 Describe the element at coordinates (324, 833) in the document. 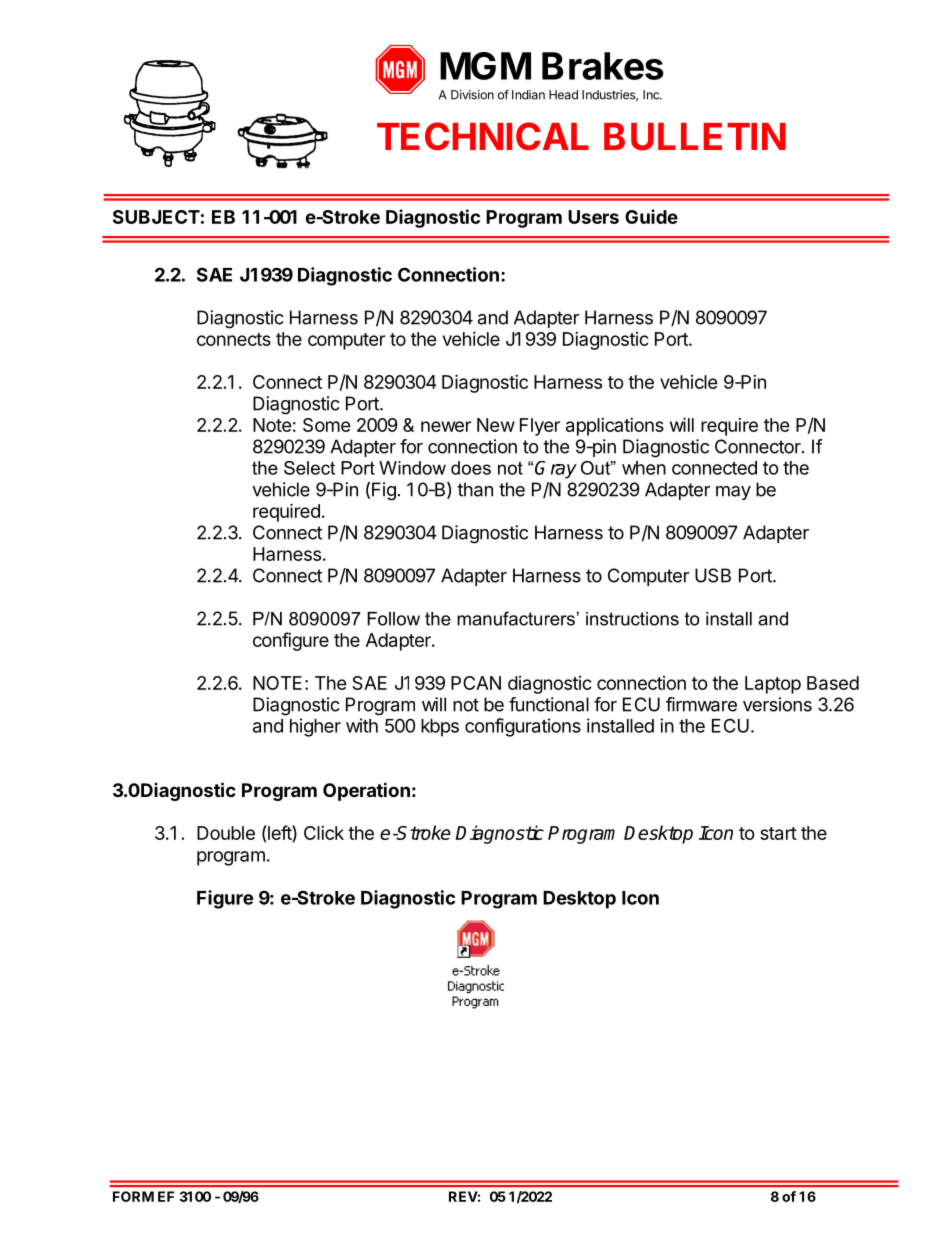

I see `Click` at that location.
